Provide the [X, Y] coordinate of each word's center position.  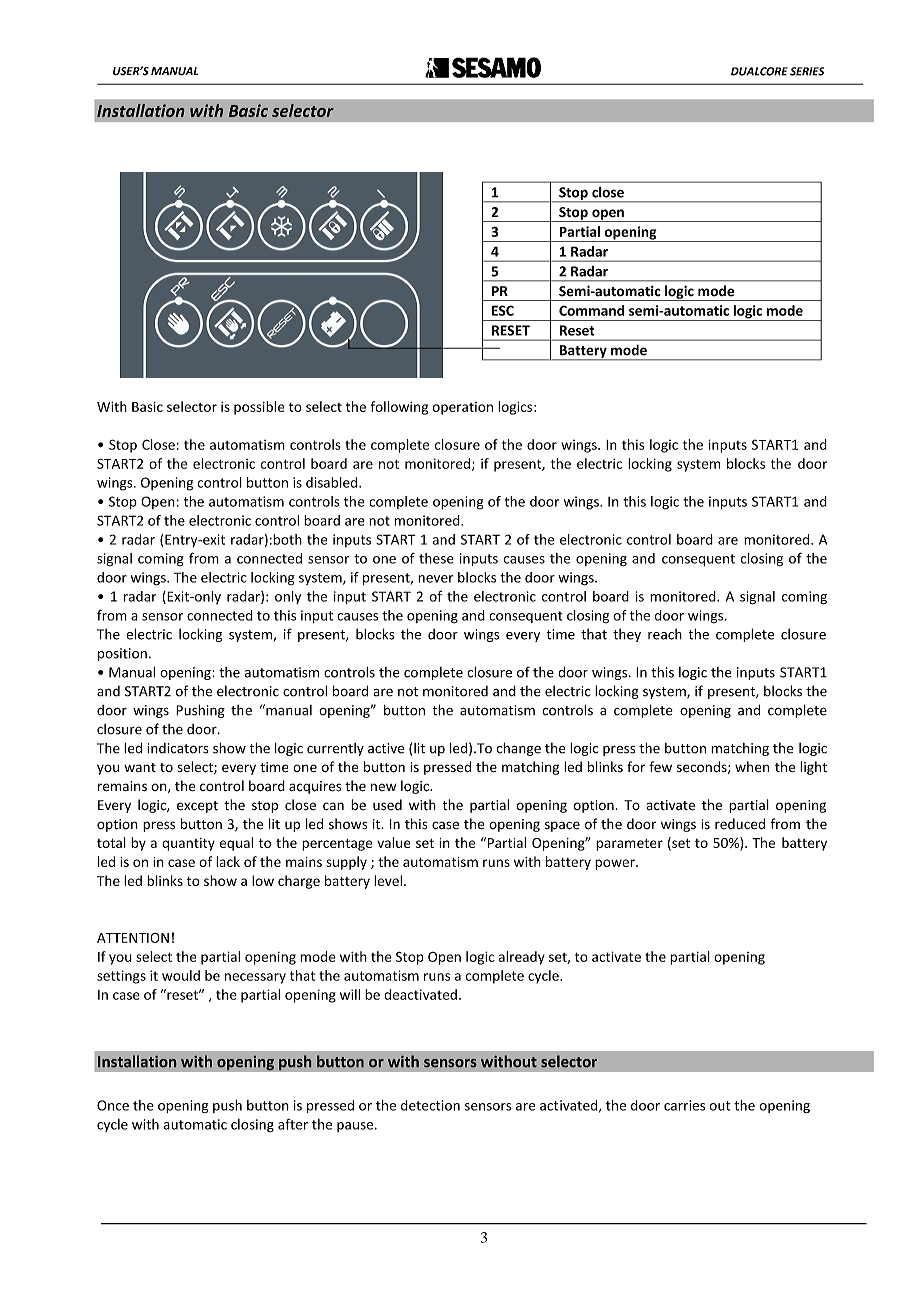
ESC [503, 310]
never [435, 579]
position [122, 654]
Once [113, 1105]
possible [259, 408]
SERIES [807, 71]
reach [665, 634]
